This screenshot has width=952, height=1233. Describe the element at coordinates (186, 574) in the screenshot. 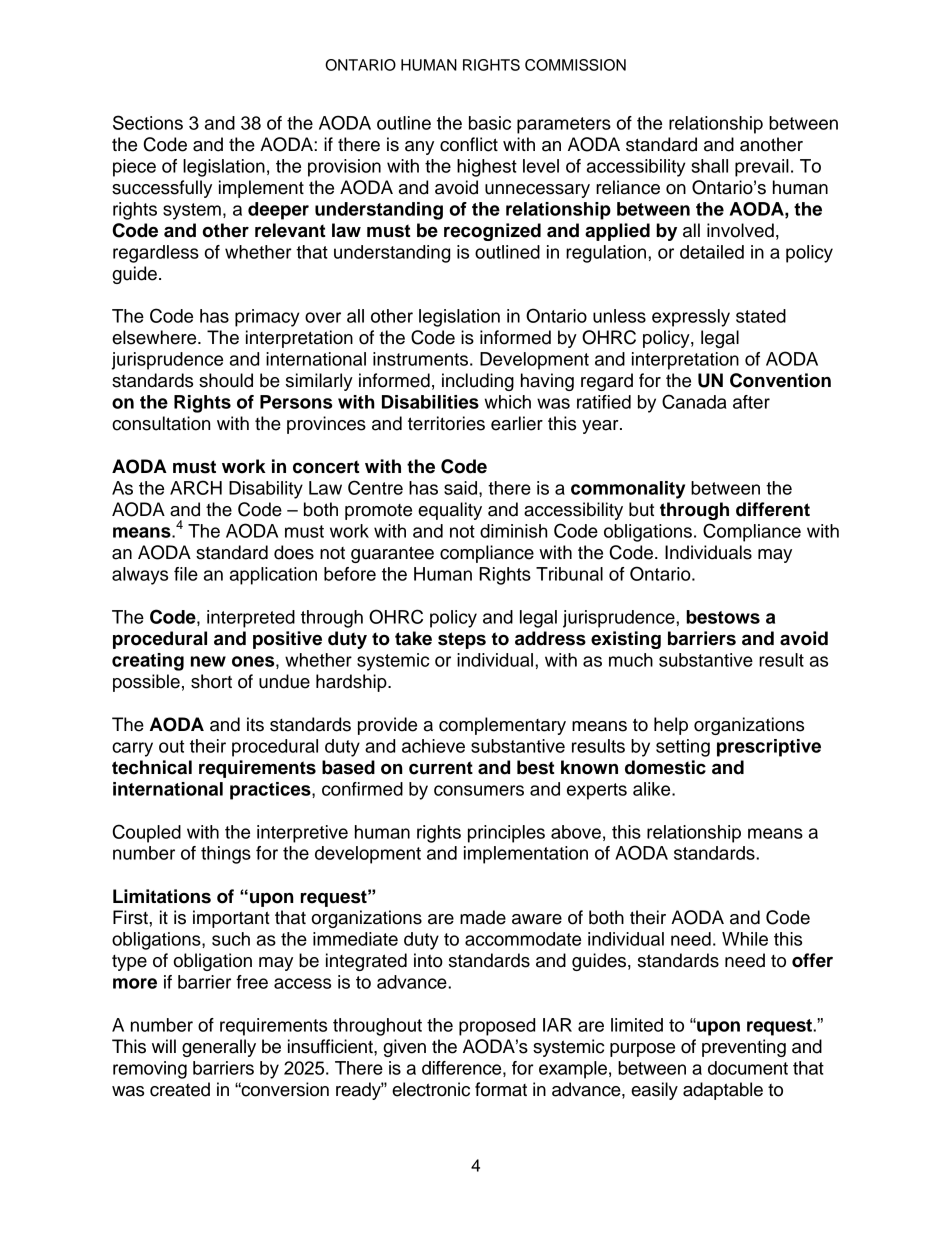

I see `file` at that location.
